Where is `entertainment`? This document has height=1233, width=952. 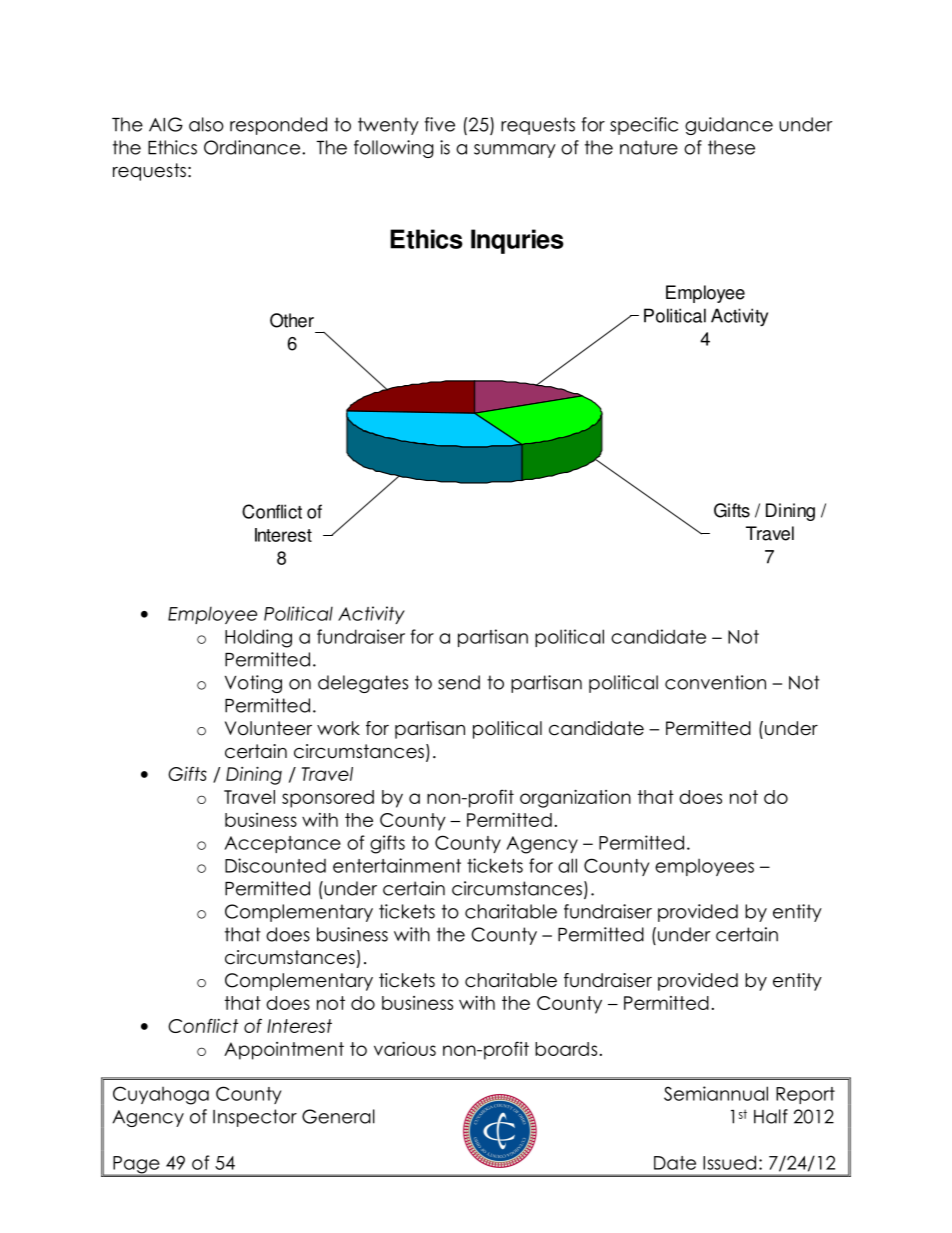 entertainment is located at coordinates (397, 865).
